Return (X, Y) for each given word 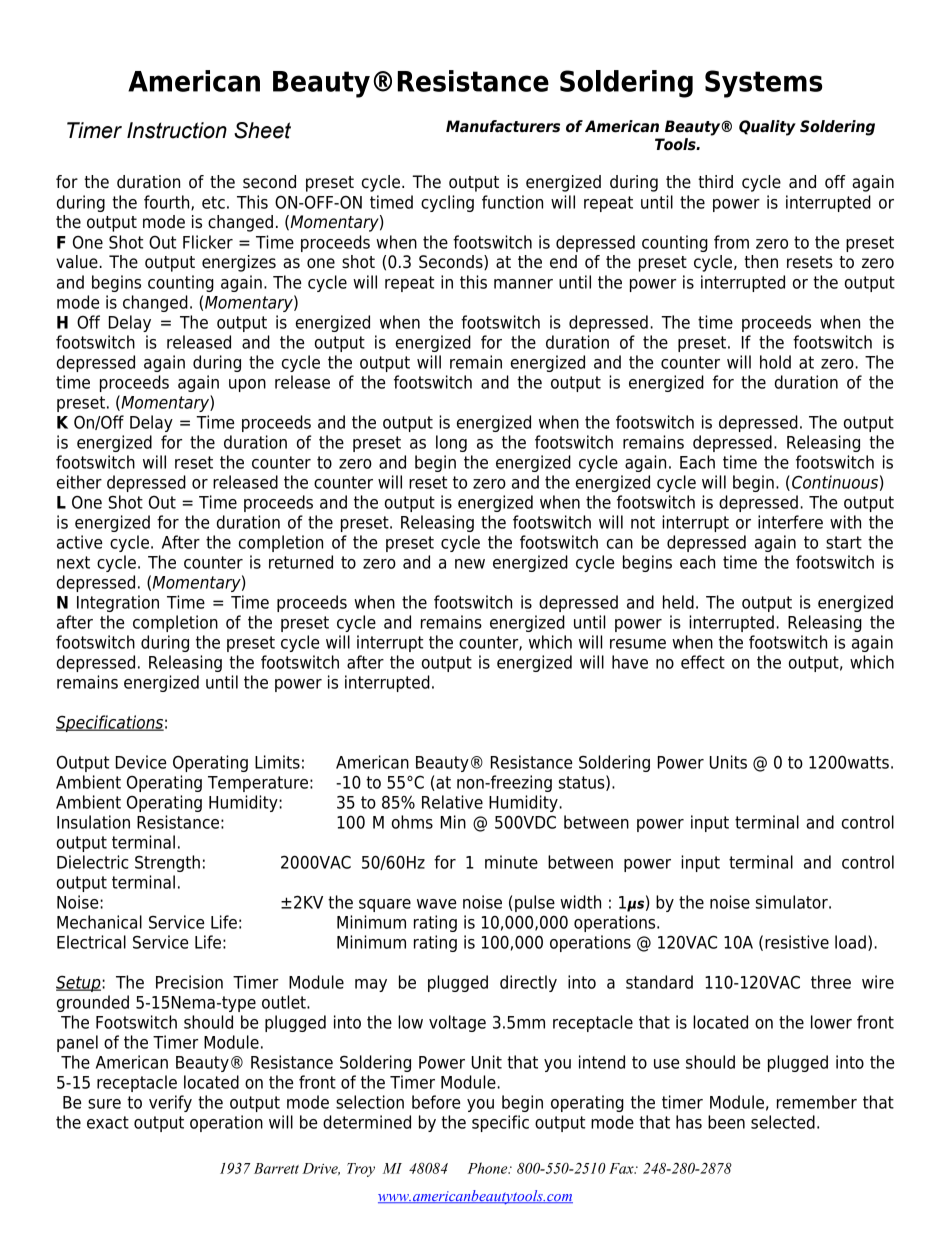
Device (141, 762)
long (451, 443)
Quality (767, 128)
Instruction (177, 130)
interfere (790, 522)
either (79, 482)
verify (170, 1103)
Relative (452, 802)
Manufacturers (503, 126)
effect (703, 662)
